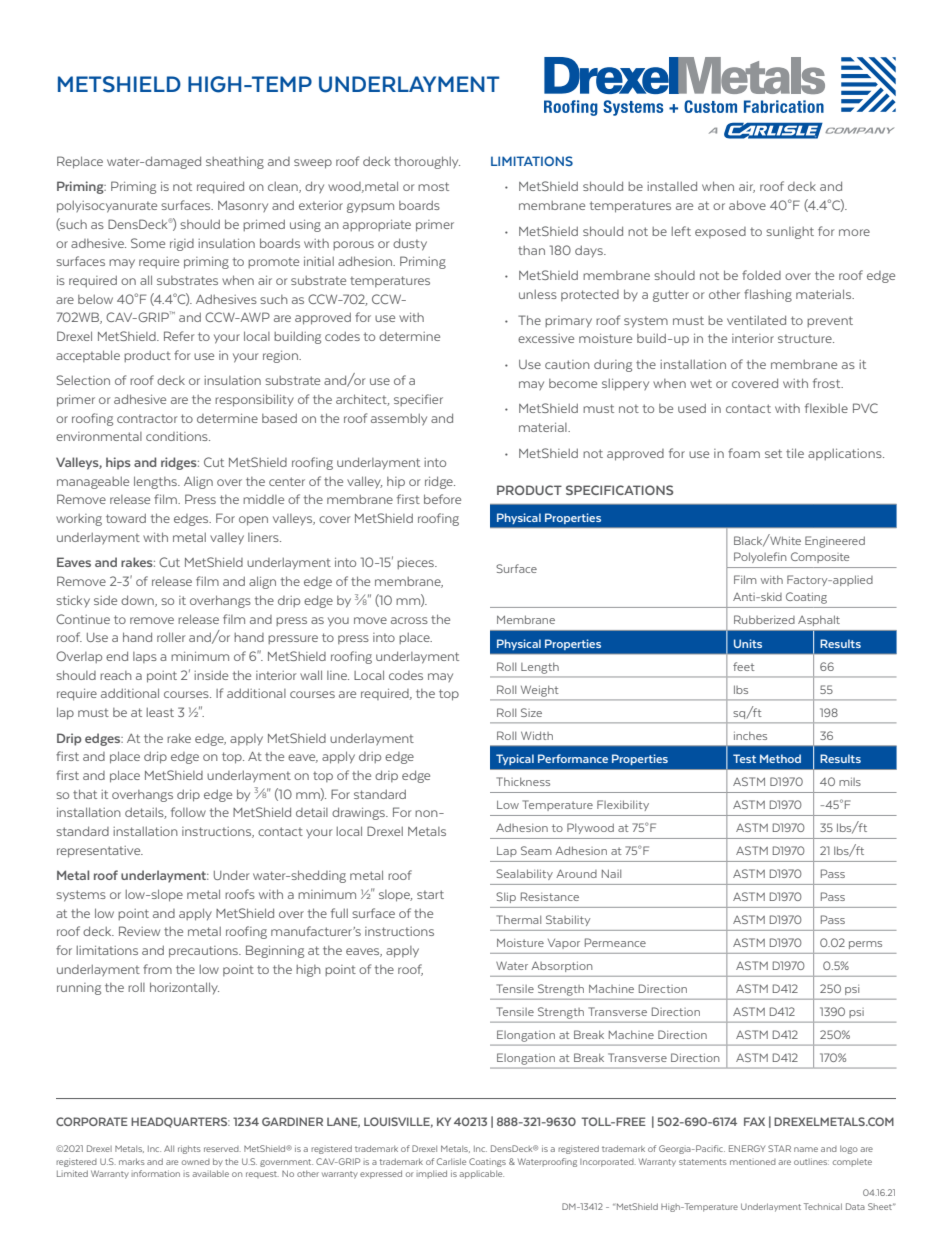  I want to click on most, so click(433, 186).
